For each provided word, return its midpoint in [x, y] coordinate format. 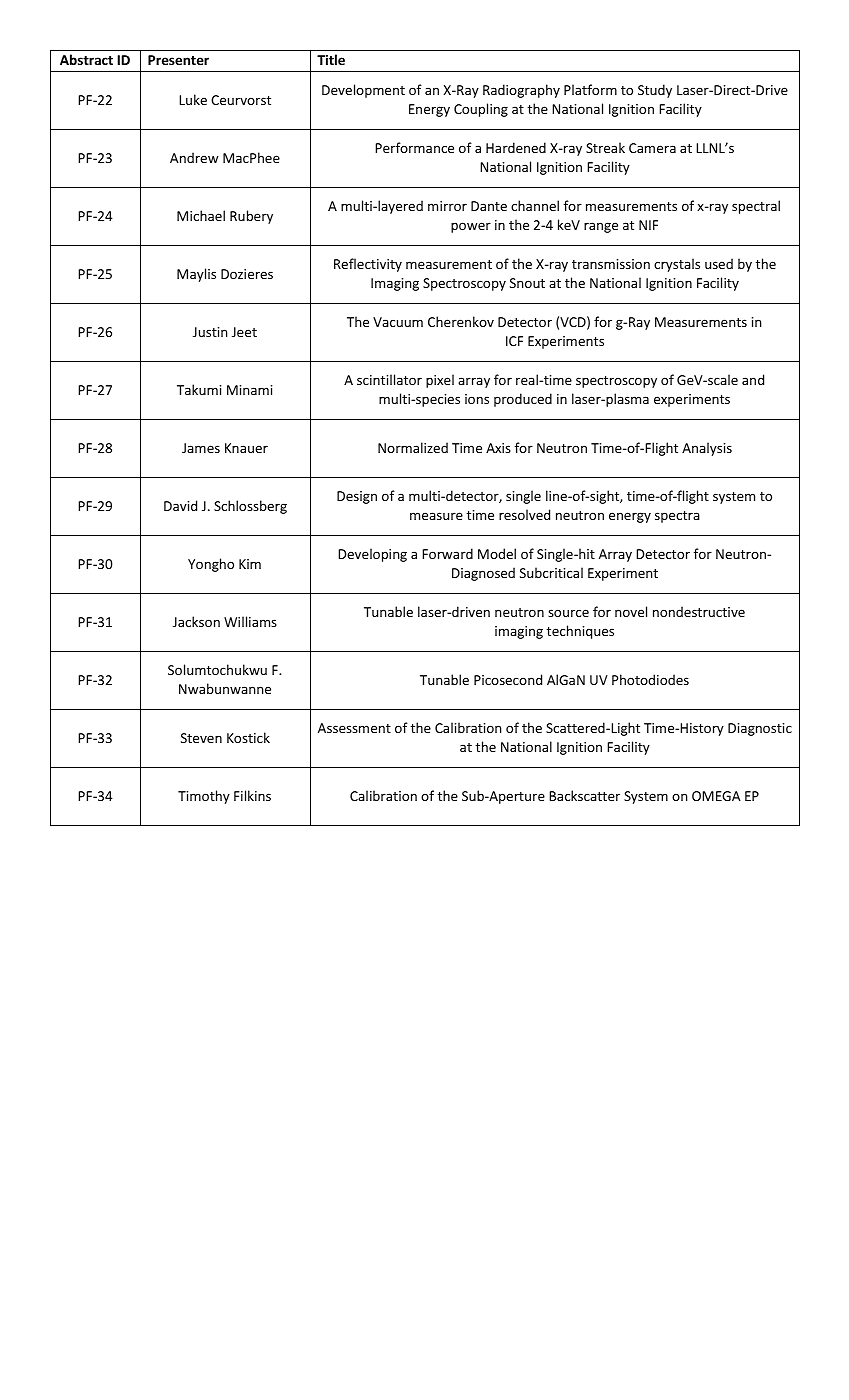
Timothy [204, 797]
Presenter [178, 60]
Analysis [707, 449]
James [201, 448]
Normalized [413, 447]
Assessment [354, 728]
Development [363, 91]
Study [655, 91]
